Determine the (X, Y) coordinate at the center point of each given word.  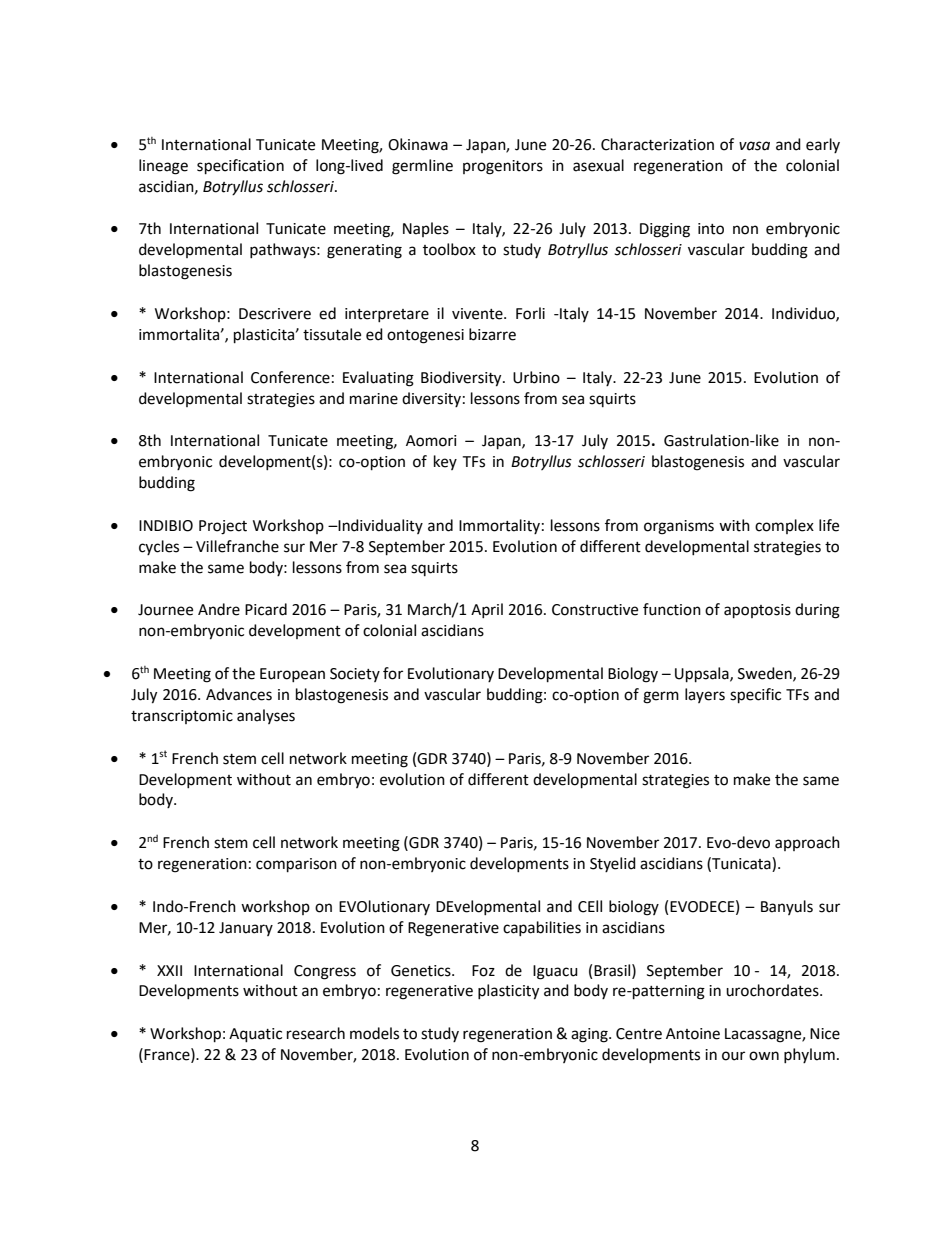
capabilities (542, 928)
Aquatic (255, 1035)
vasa (754, 146)
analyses (266, 716)
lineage (163, 167)
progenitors (503, 167)
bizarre (492, 334)
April (487, 610)
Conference (290, 377)
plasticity (508, 992)
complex (784, 526)
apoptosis (757, 611)
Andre (219, 609)
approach (807, 843)
